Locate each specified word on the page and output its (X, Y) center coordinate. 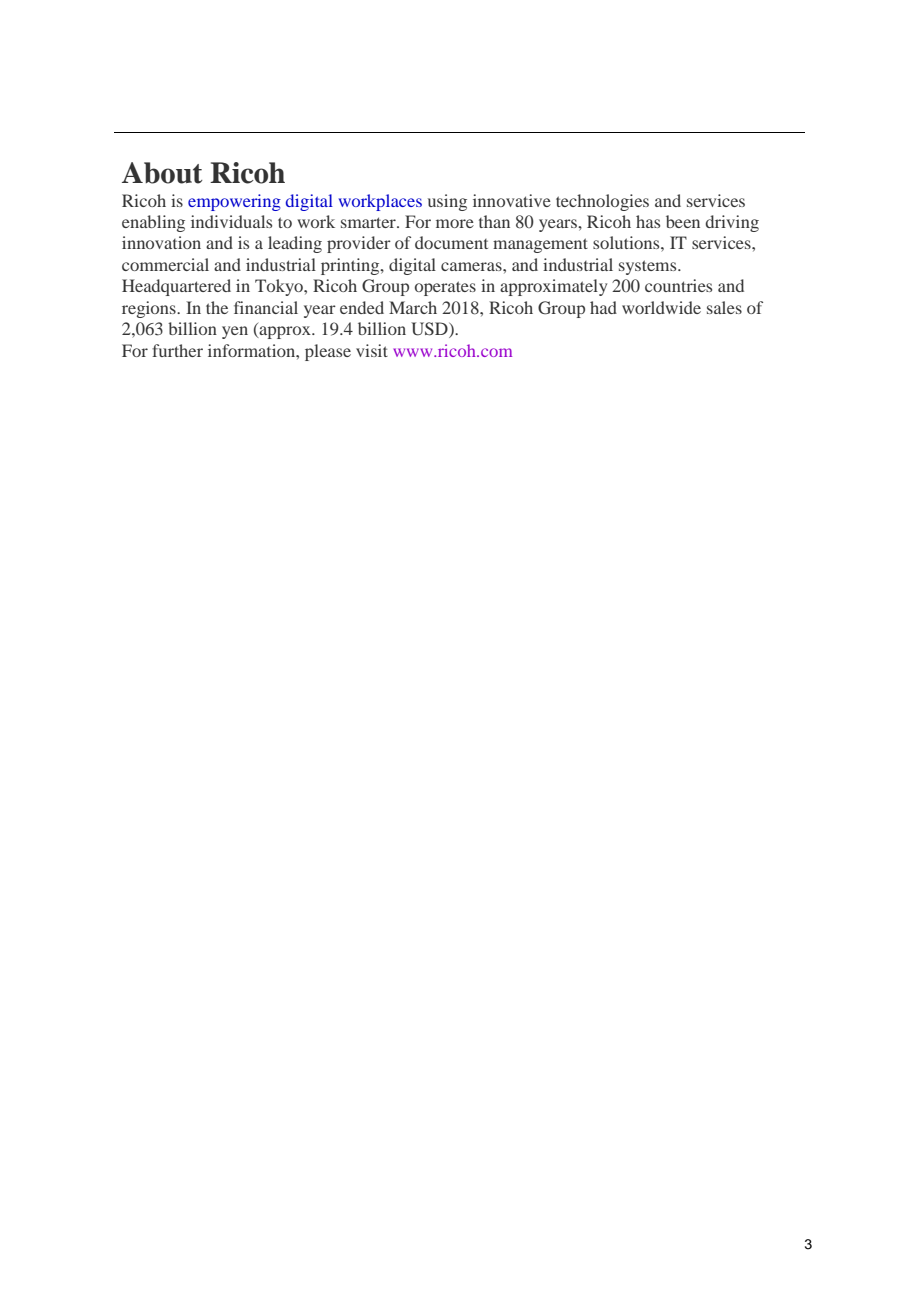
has (648, 221)
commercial (165, 264)
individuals (231, 221)
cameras (472, 266)
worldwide (661, 307)
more (455, 223)
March (413, 307)
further (177, 350)
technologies (602, 202)
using (447, 202)
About (162, 173)
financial (266, 307)
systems (649, 267)
